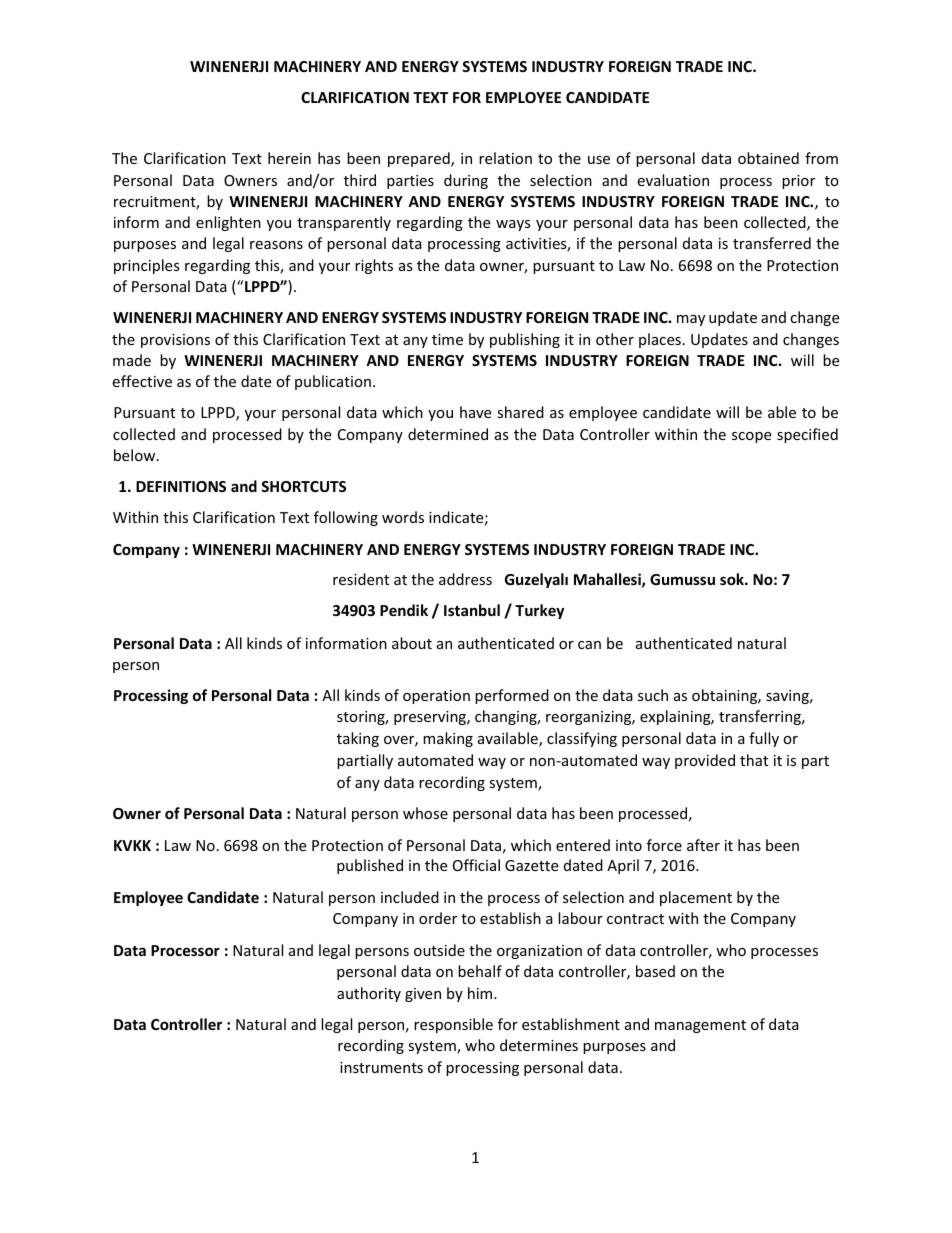  What do you see at coordinates (768, 158) in the screenshot?
I see `obtained` at bounding box center [768, 158].
